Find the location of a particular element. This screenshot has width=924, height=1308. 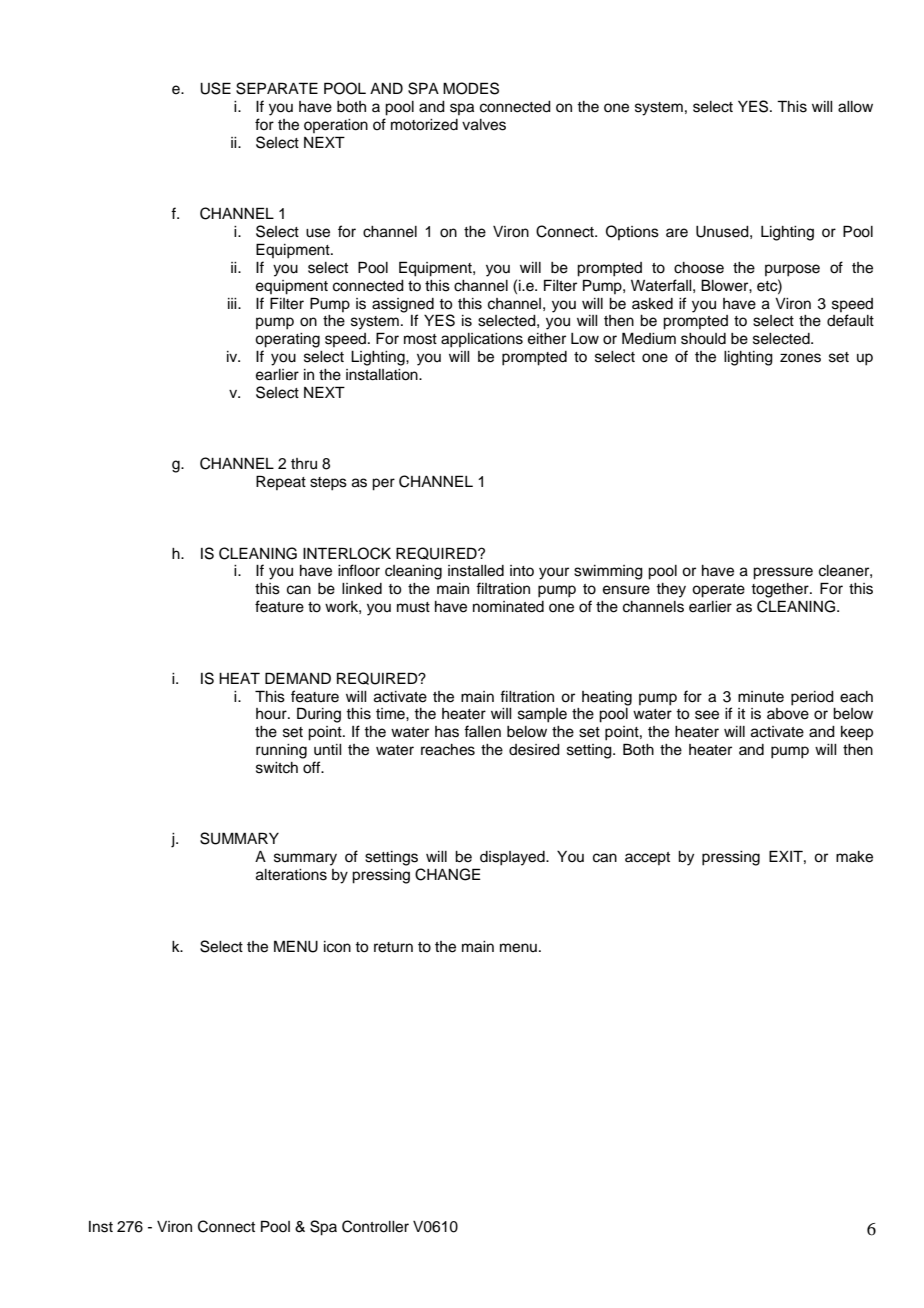

above is located at coordinates (788, 714).
